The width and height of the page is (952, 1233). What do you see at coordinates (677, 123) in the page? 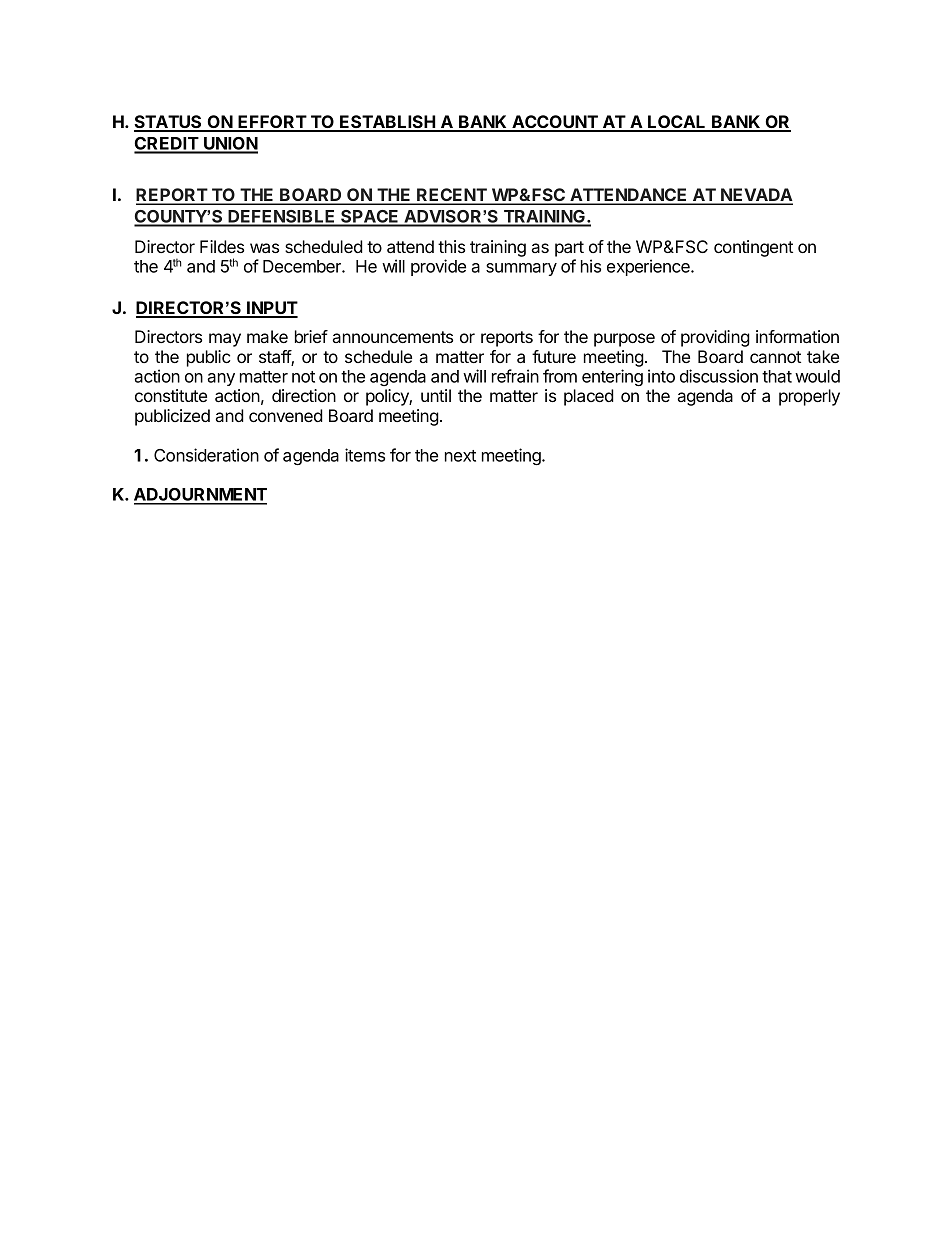
I see `LOCAL` at bounding box center [677, 123].
